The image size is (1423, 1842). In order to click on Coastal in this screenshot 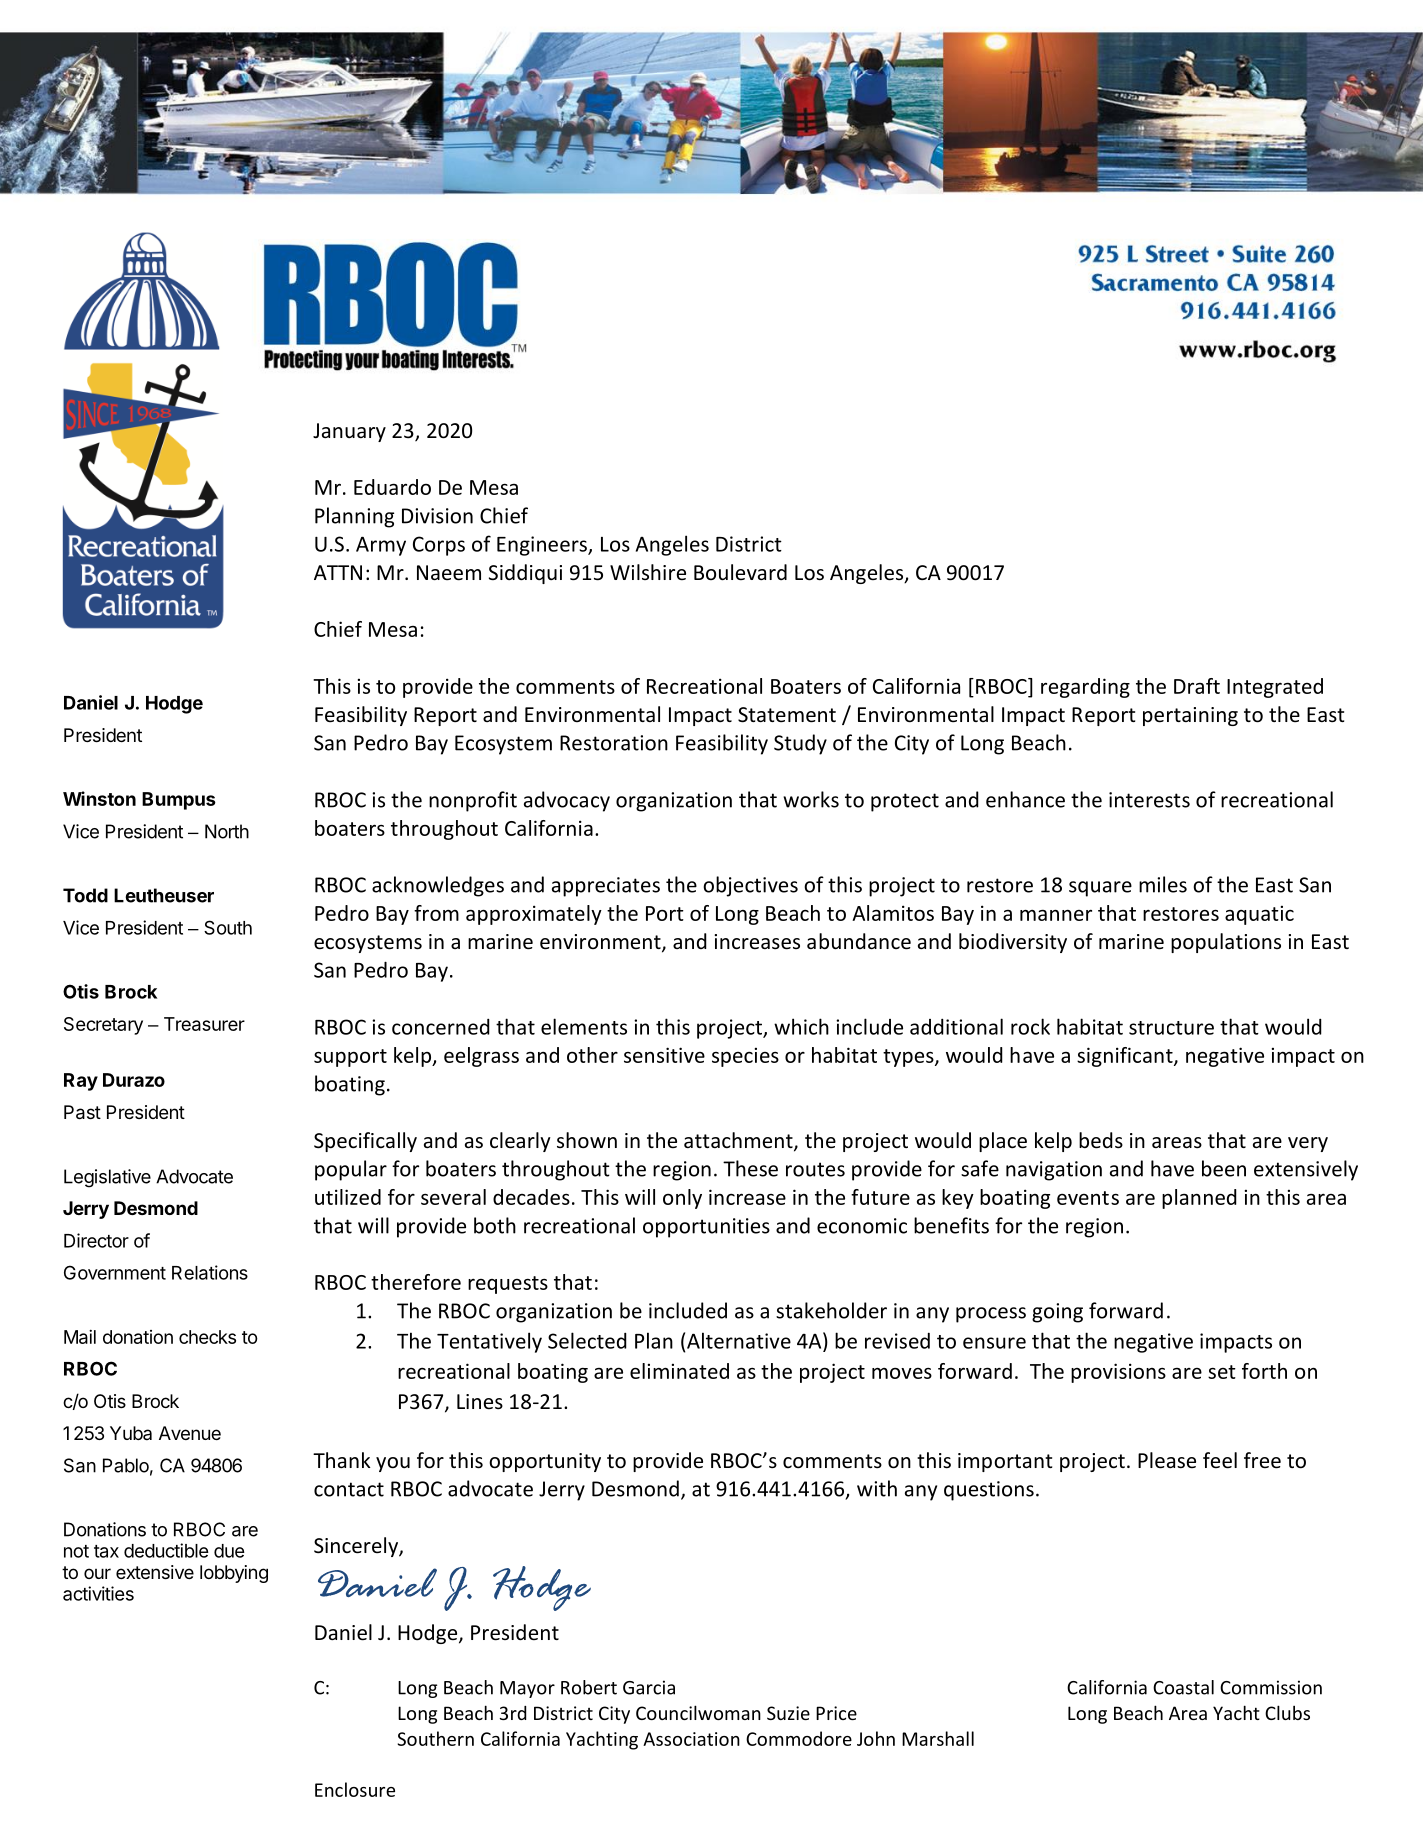, I will do `click(1183, 1687)`.
